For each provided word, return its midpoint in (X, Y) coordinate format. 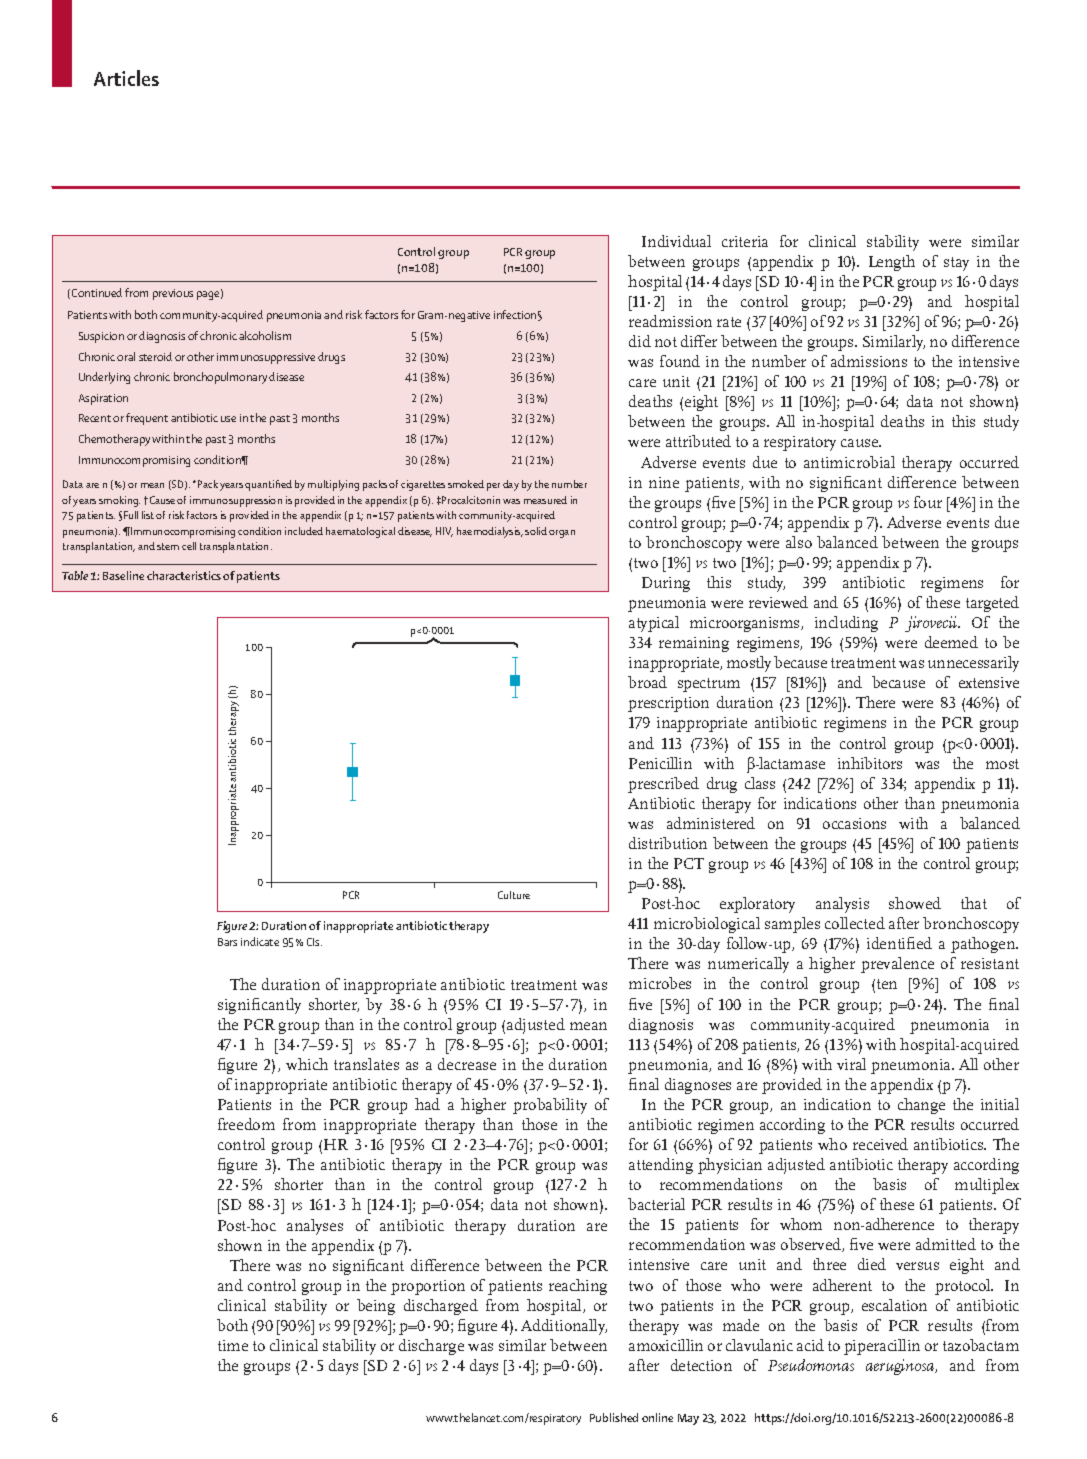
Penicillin (660, 763)
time (233, 1345)
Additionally (564, 1327)
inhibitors (870, 763)
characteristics (184, 575)
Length (892, 263)
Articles (126, 78)
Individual (676, 241)
